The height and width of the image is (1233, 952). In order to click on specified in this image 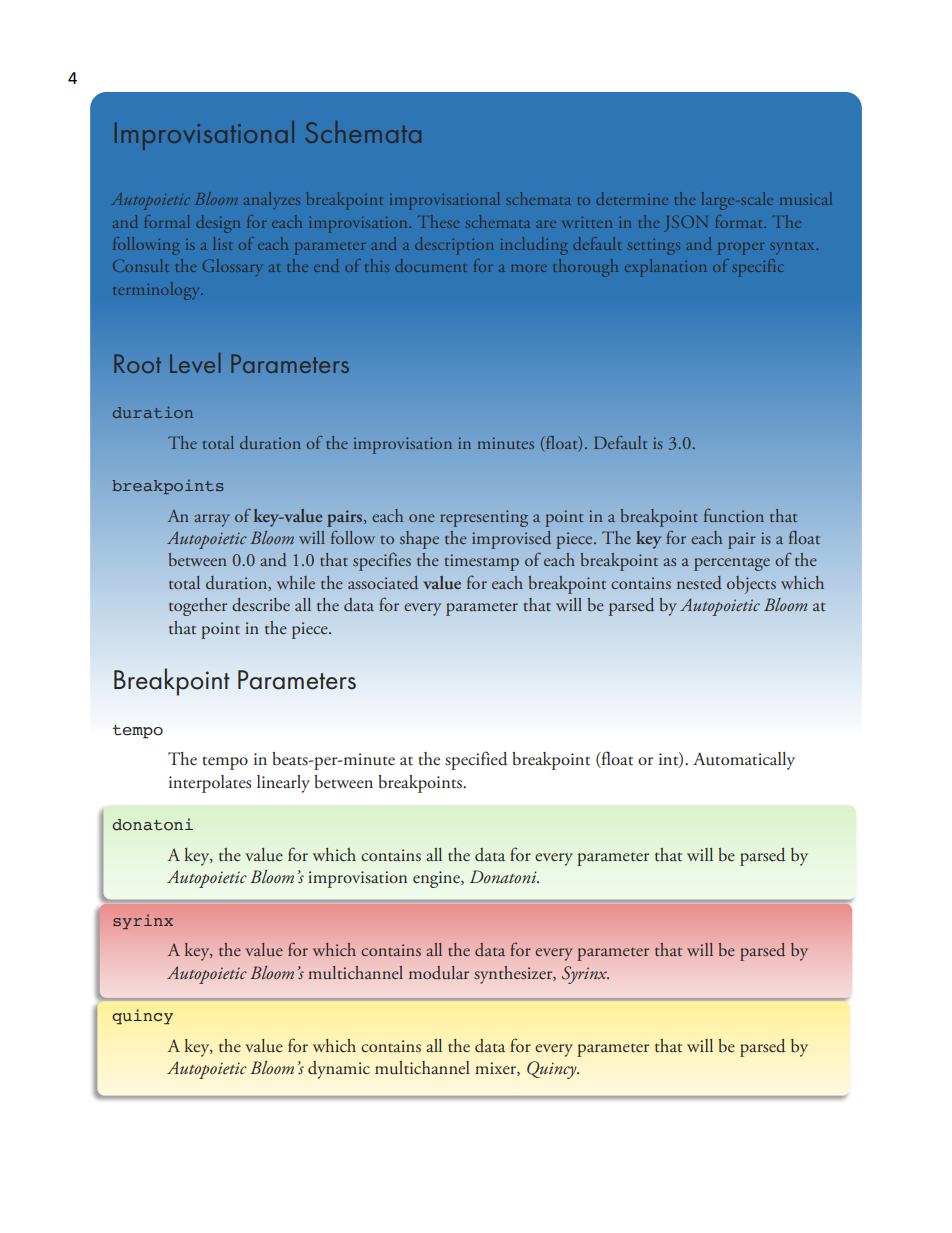, I will do `click(476, 760)`.
